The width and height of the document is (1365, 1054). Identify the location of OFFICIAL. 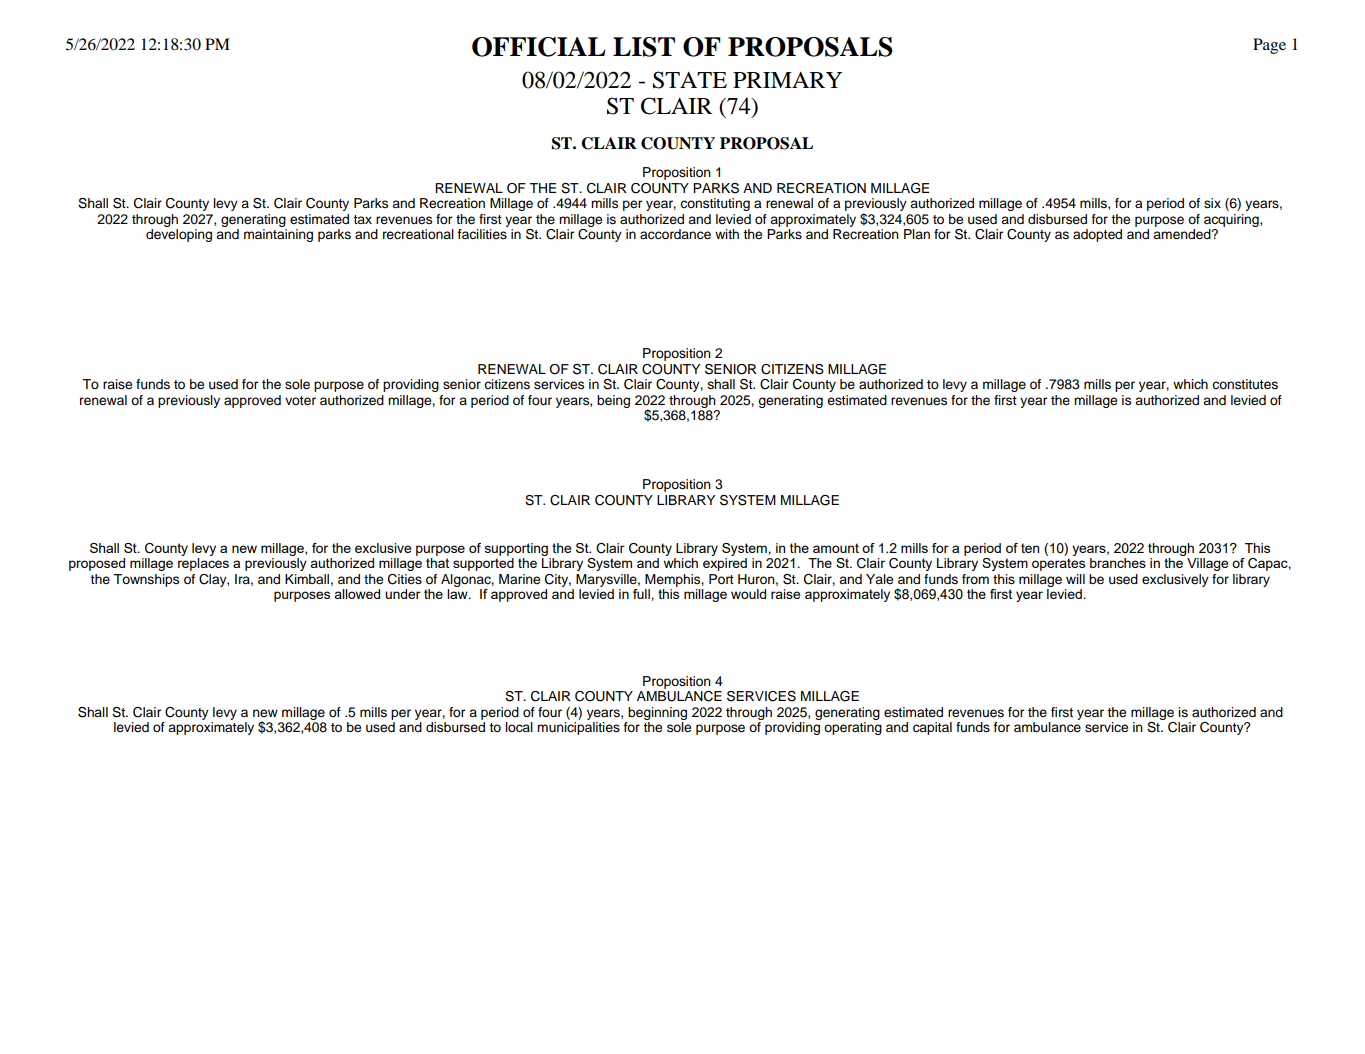
(539, 47).
